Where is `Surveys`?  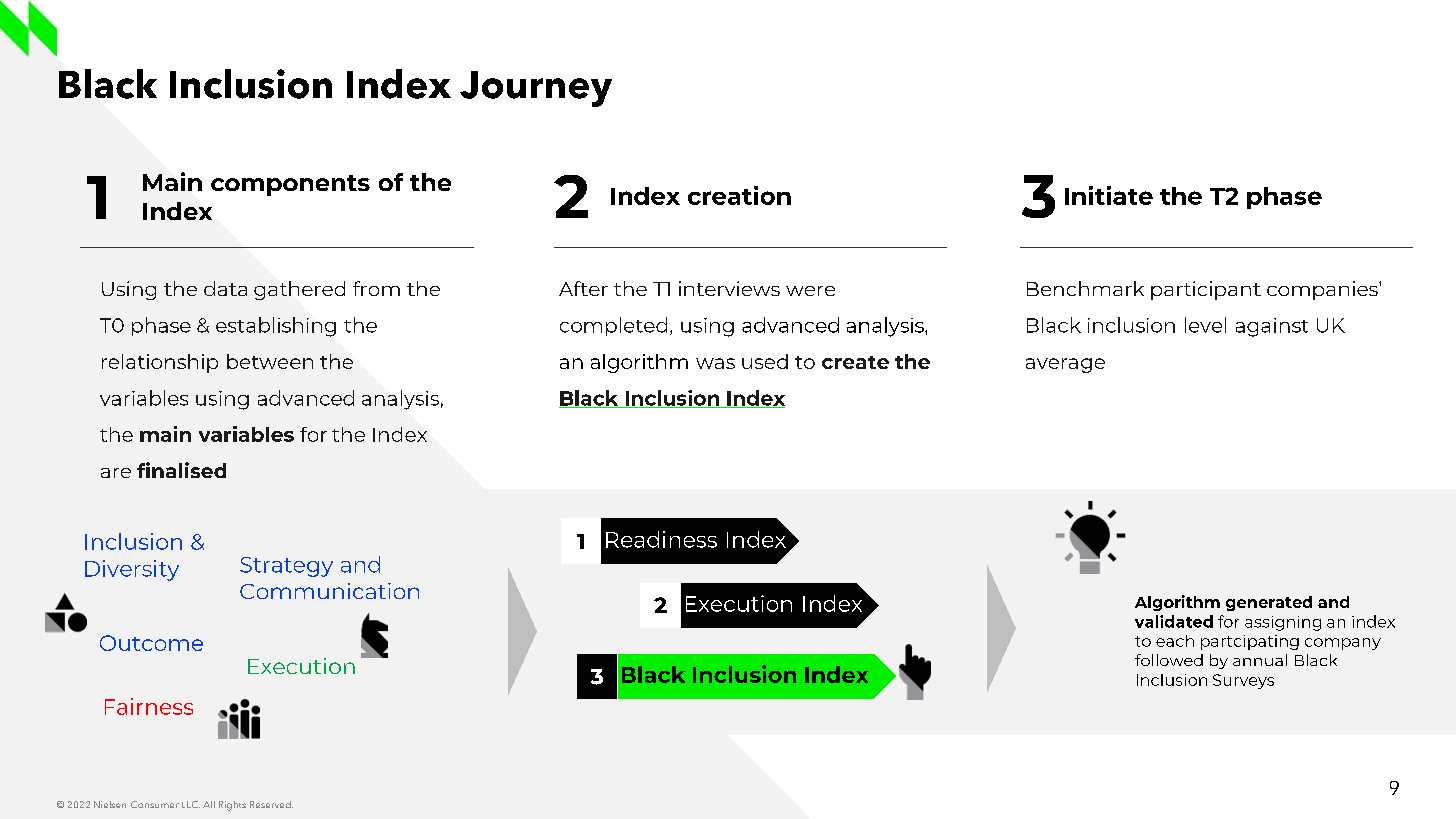 Surveys is located at coordinates (1243, 681).
